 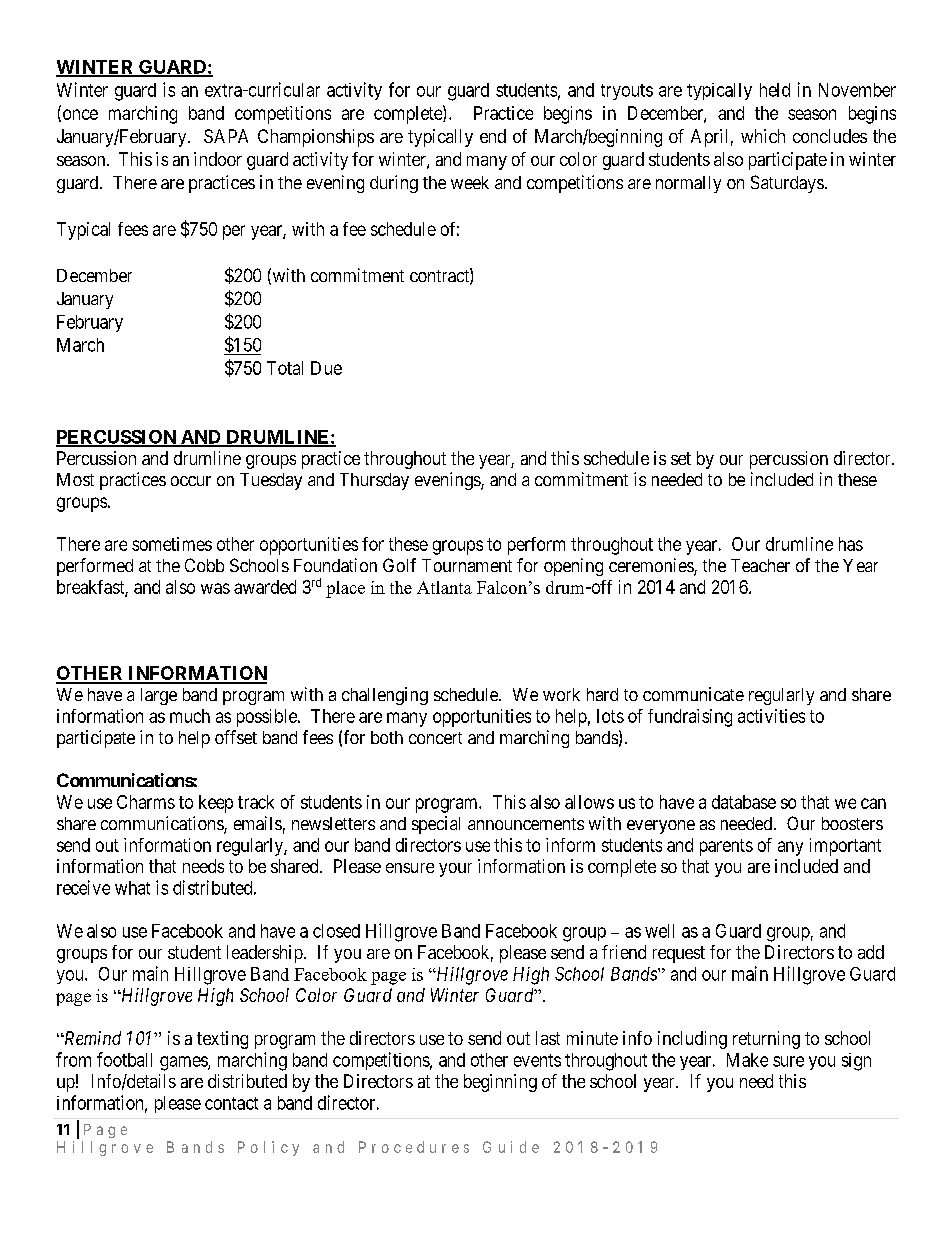 I want to click on large, so click(x=159, y=696).
